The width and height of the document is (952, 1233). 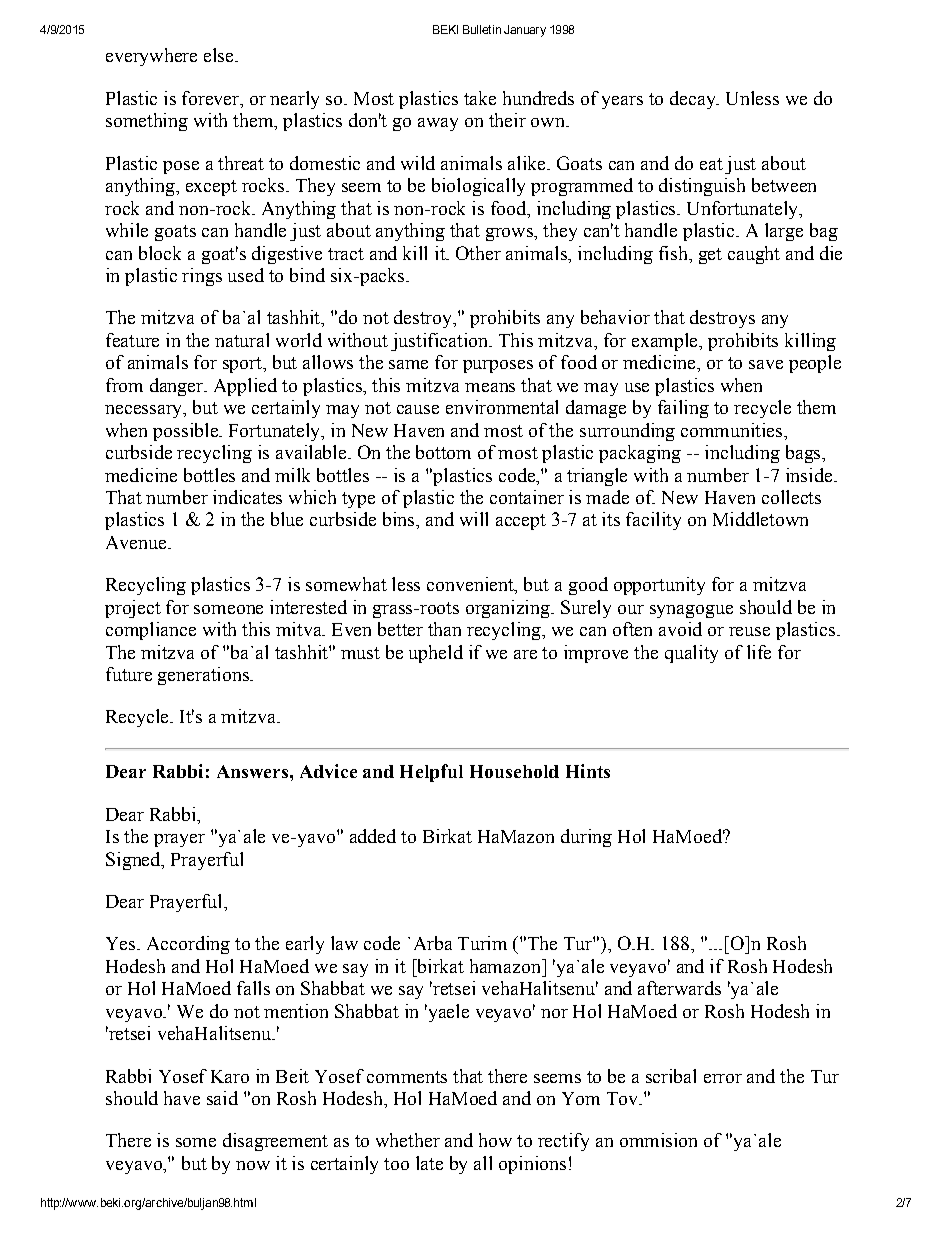 I want to click on environmental, so click(x=502, y=407).
